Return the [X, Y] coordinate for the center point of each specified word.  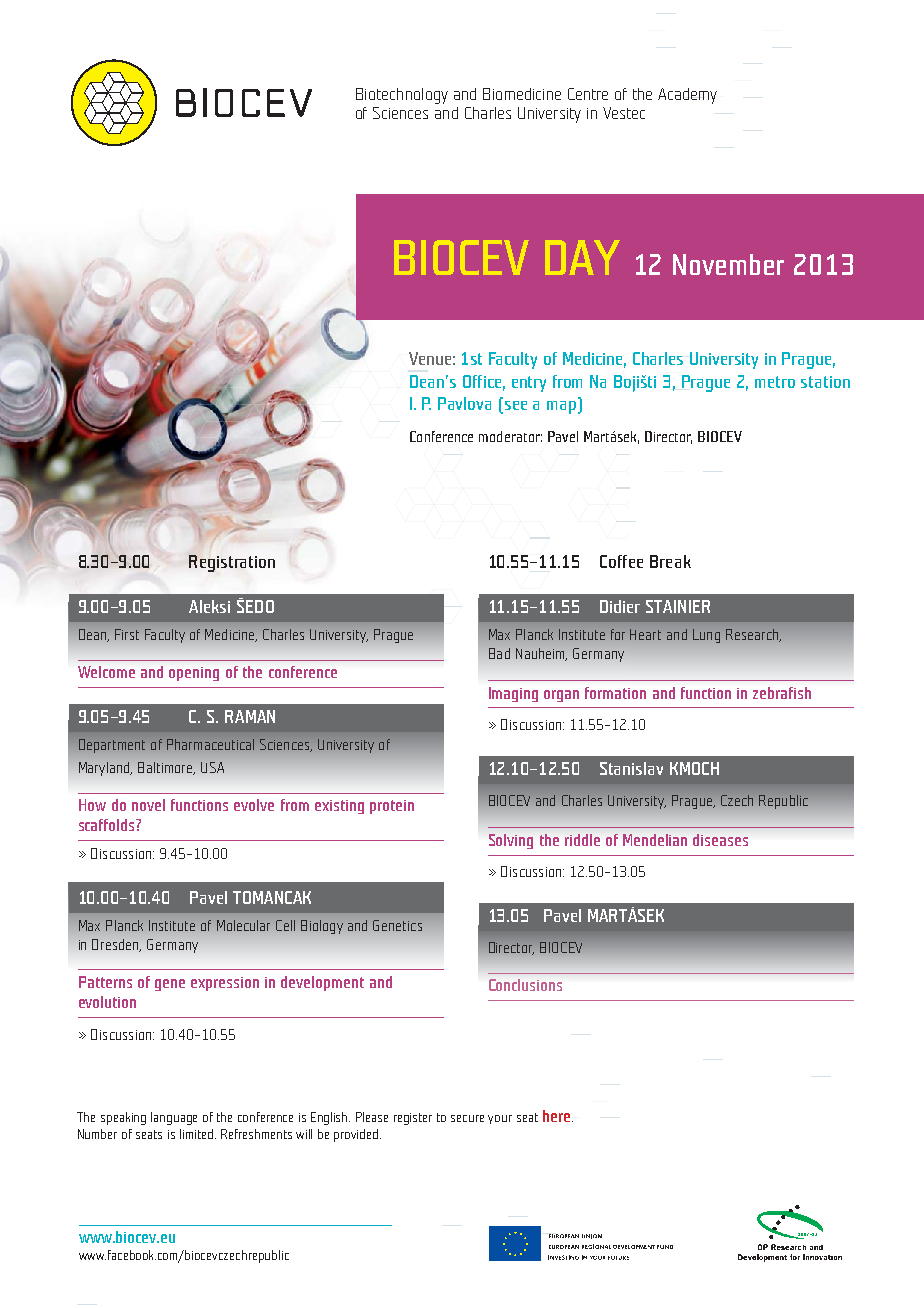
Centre [588, 94]
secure [467, 1118]
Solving [511, 841]
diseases [720, 840]
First [127, 634]
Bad [499, 653]
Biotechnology [402, 96]
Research [753, 635]
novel [148, 805]
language [174, 1118]
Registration [232, 563]
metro [775, 382]
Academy [687, 96]
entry [529, 384]
